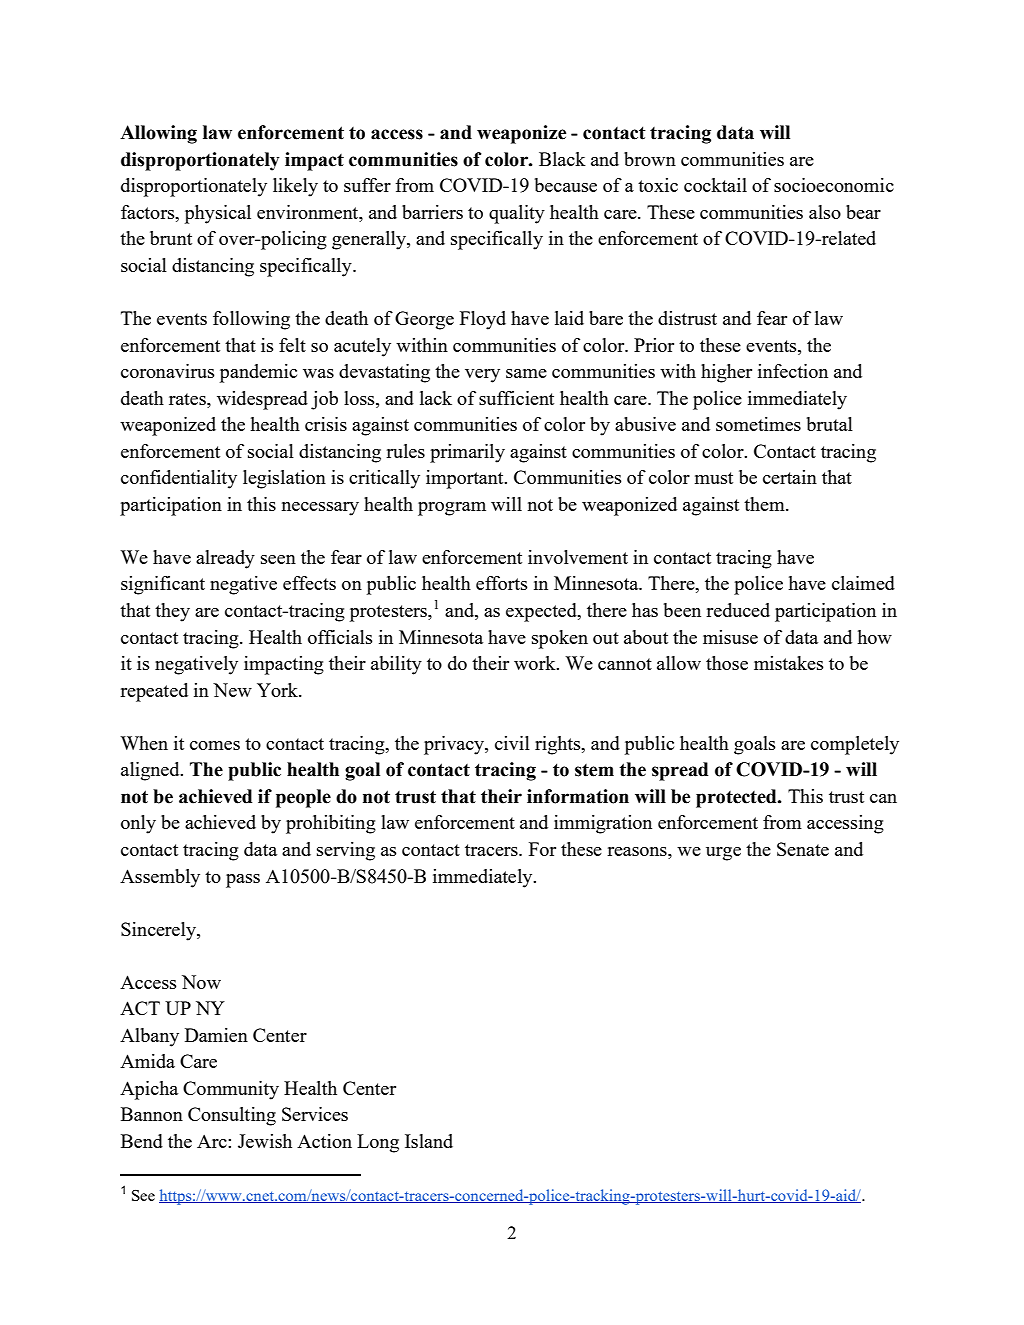 The image size is (1024, 1325). What do you see at coordinates (834, 185) in the screenshot?
I see `socioeconomic` at bounding box center [834, 185].
